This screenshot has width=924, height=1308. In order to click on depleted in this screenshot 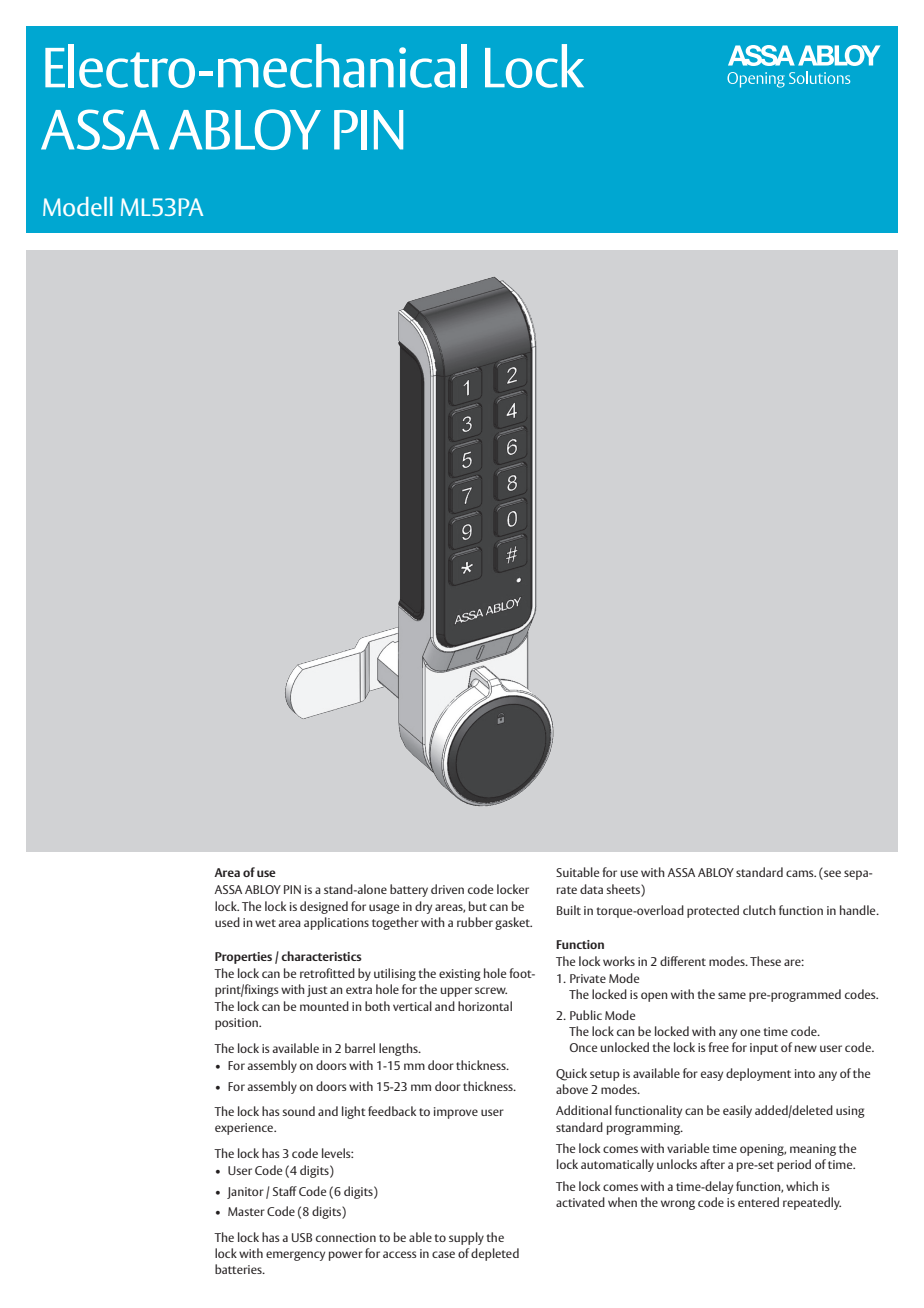, I will do `click(495, 1254)`.
